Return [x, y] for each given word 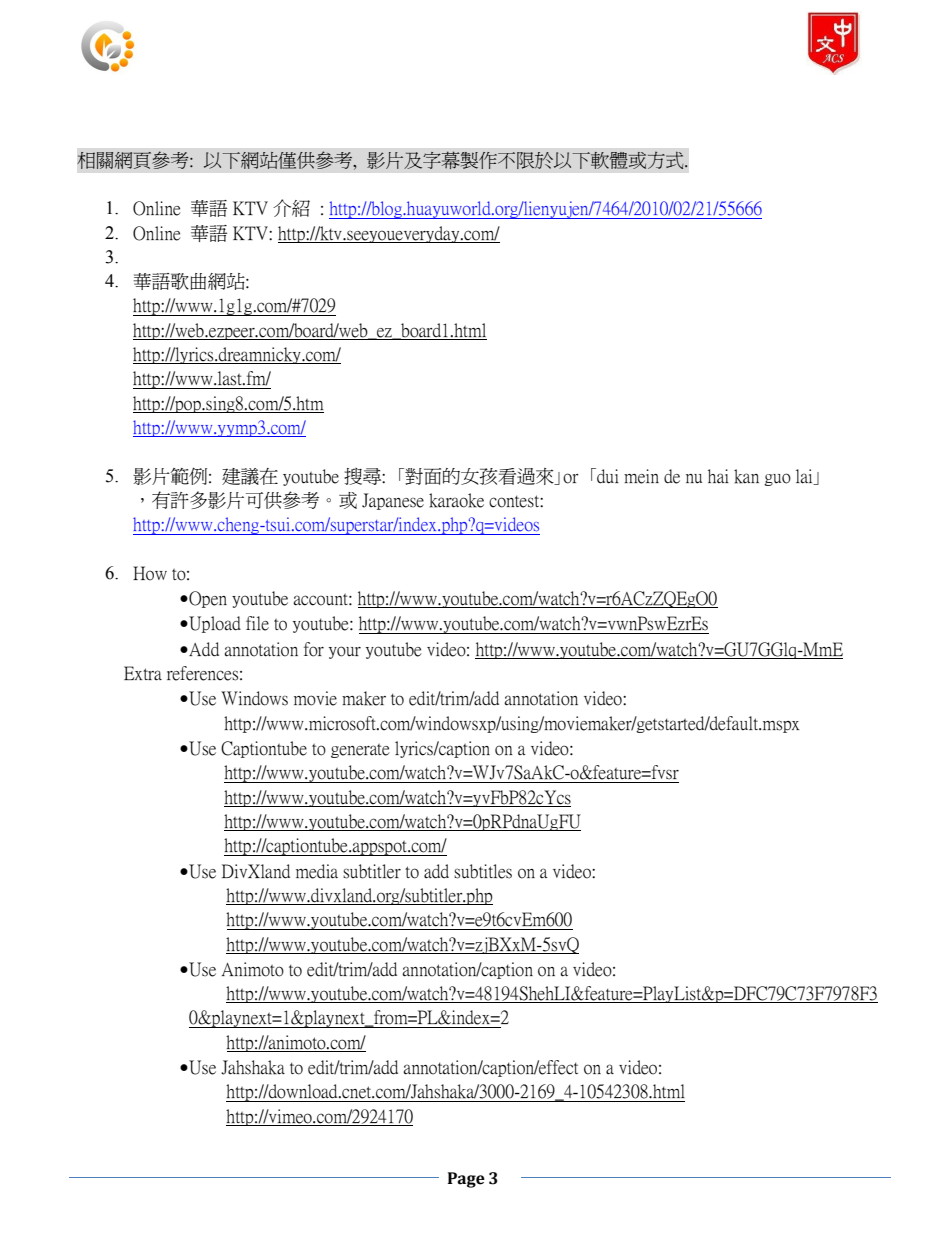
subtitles [483, 871]
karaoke [456, 500]
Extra [143, 673]
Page [466, 1180]
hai [718, 476]
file [257, 623]
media [317, 871]
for [314, 649]
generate [360, 751]
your [345, 652]
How [150, 573]
